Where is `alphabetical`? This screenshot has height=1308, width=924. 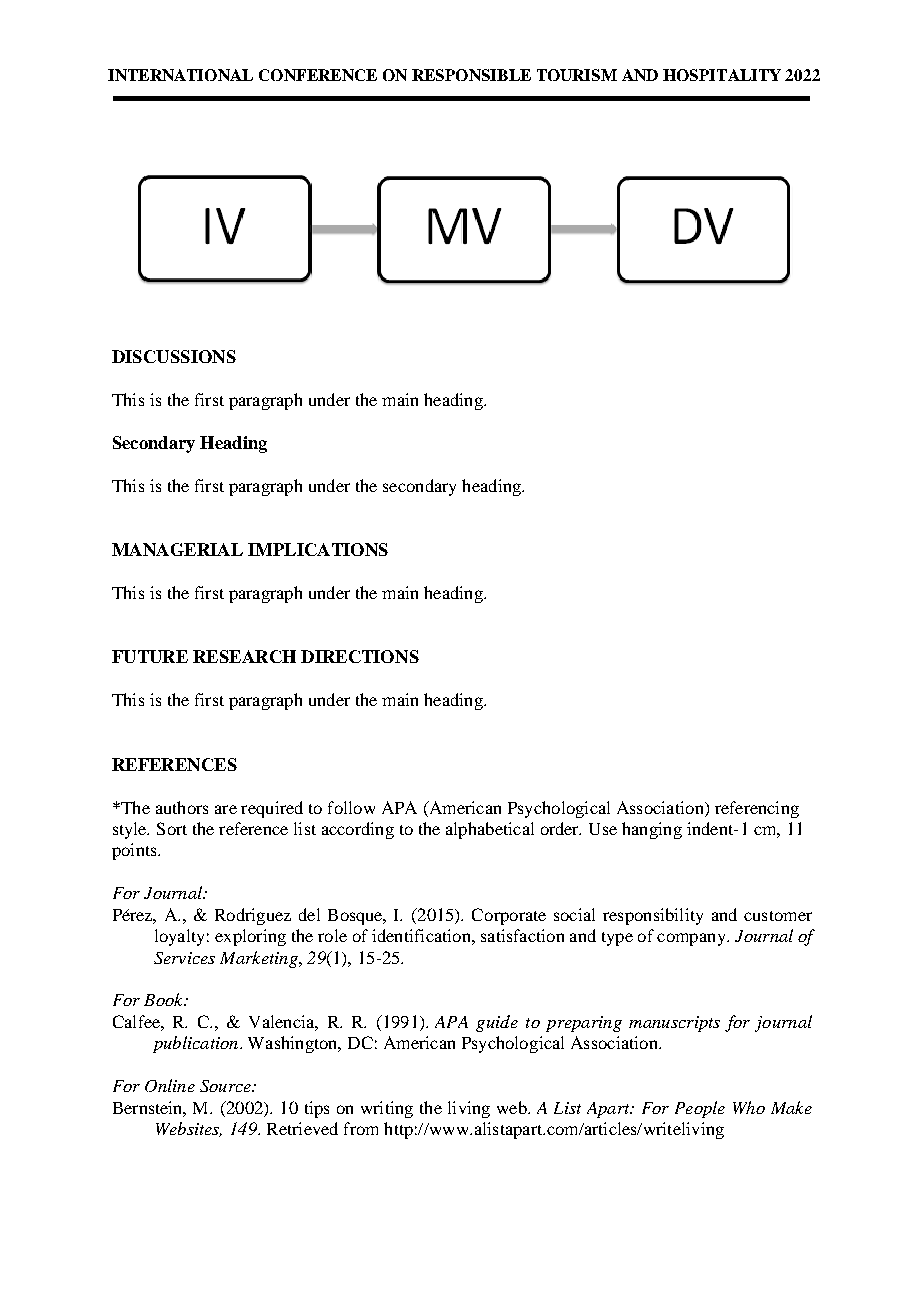 alphabetical is located at coordinates (490, 830).
